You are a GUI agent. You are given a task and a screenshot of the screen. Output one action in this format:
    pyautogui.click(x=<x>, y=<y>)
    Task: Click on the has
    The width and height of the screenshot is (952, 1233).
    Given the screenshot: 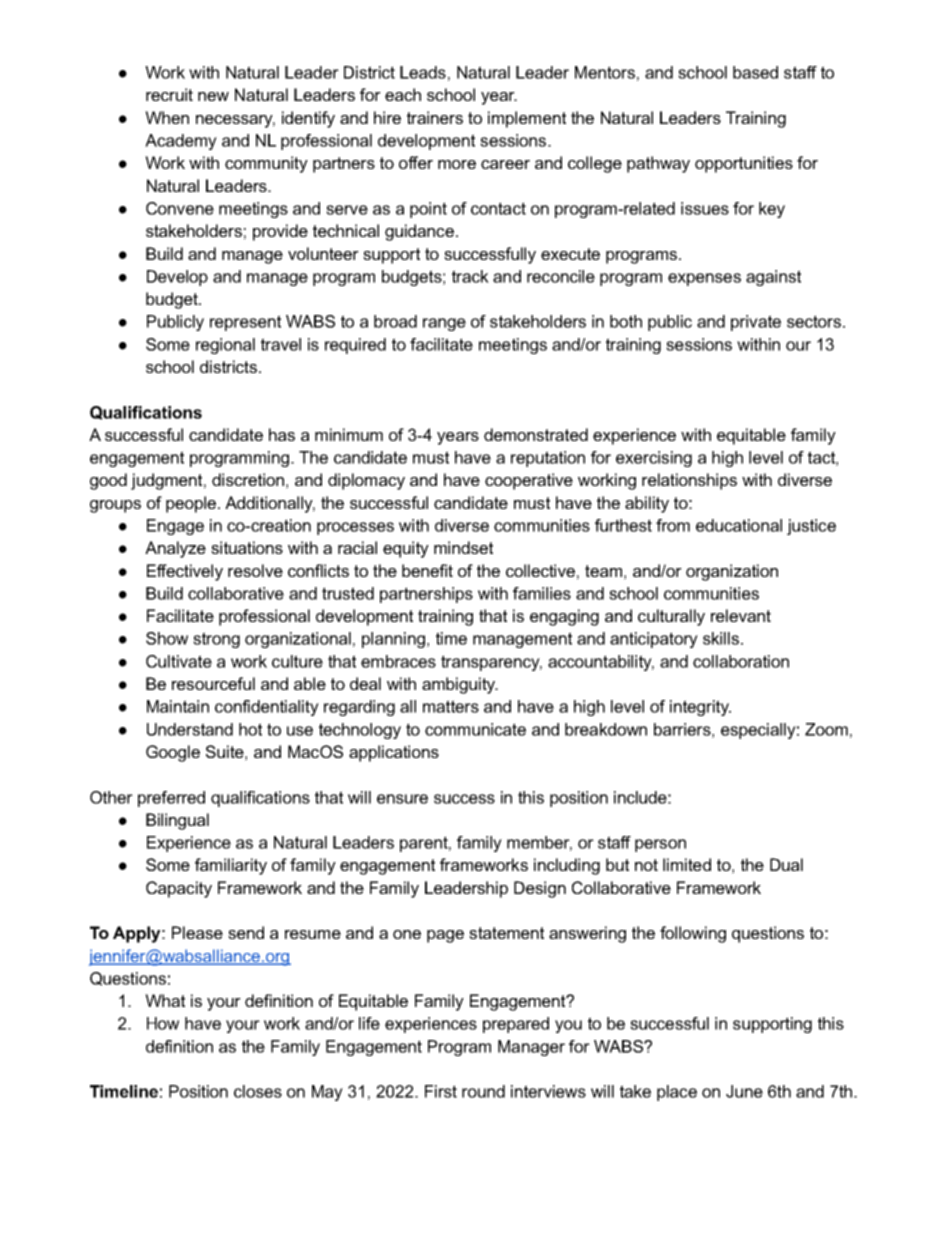 What is the action you would take?
    pyautogui.click(x=282, y=434)
